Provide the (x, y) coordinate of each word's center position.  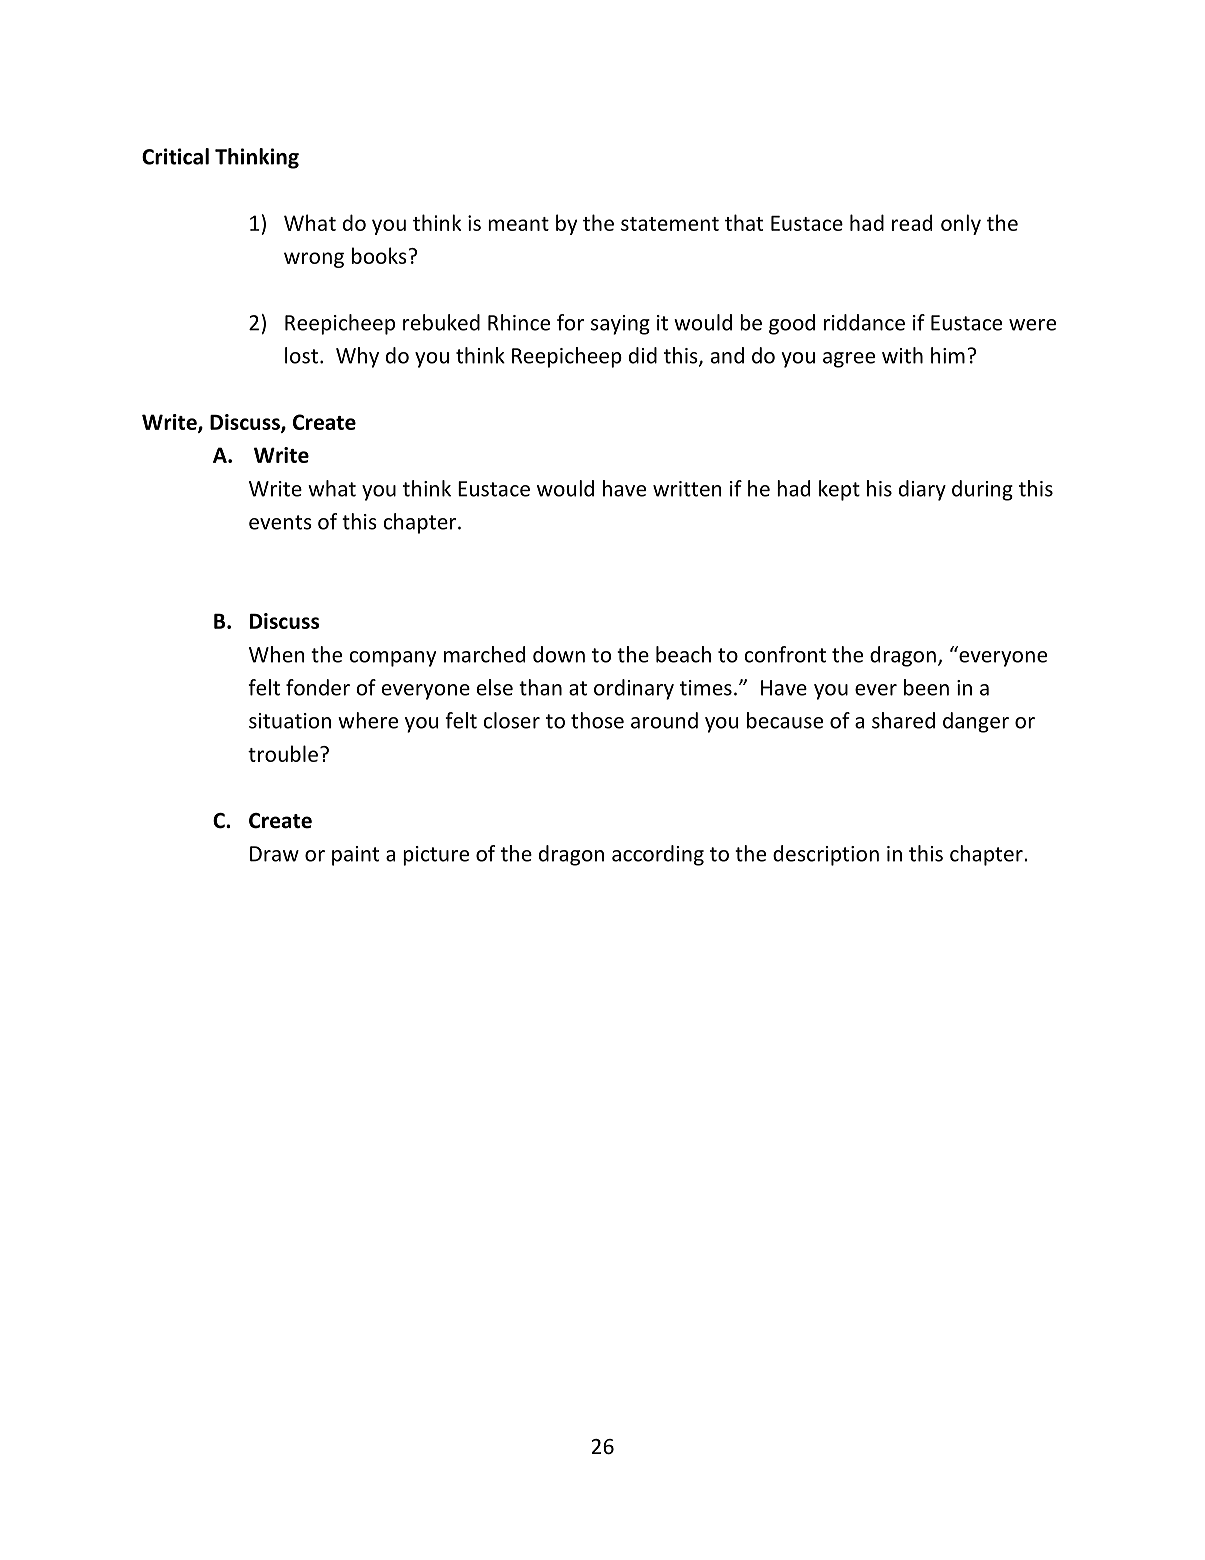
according (658, 855)
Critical (175, 156)
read (912, 222)
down (559, 654)
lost (301, 355)
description (826, 855)
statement (670, 224)
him (948, 355)
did (643, 355)
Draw (274, 854)
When (277, 654)
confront (785, 654)
